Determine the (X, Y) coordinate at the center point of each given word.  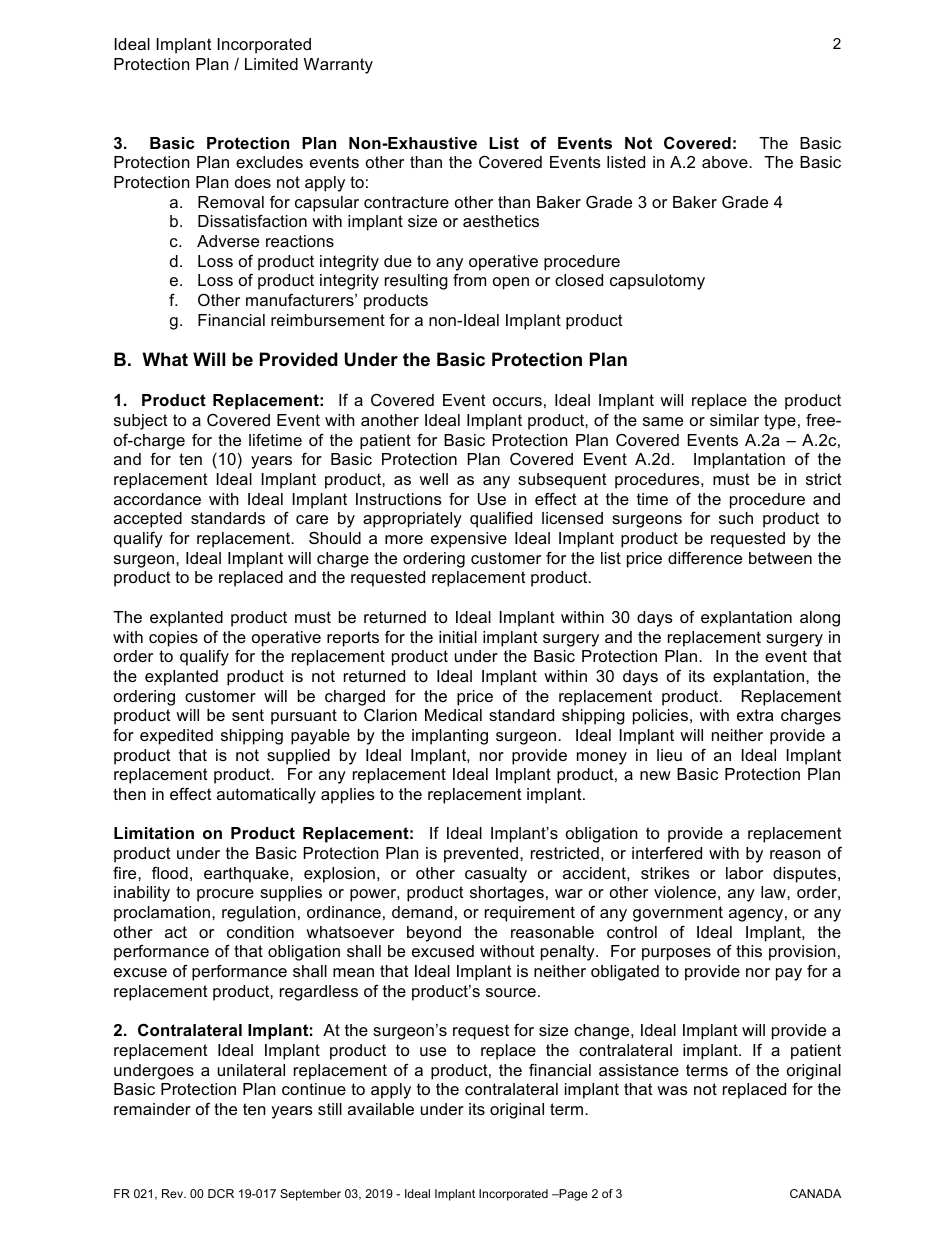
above (726, 162)
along (820, 619)
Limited (271, 64)
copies (173, 639)
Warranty (338, 66)
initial (458, 637)
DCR (221, 1193)
